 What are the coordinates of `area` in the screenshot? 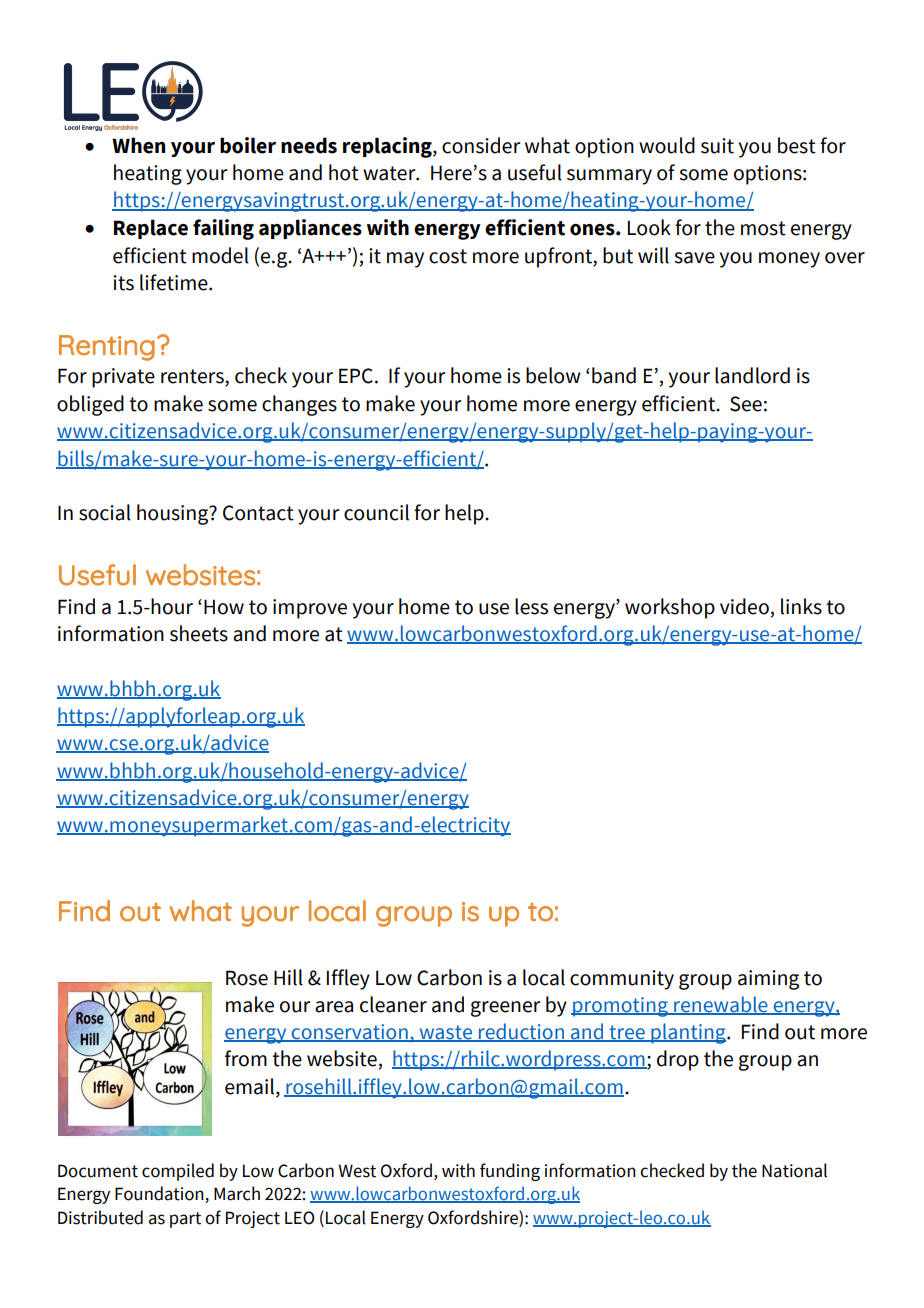 It's located at (334, 1007).
